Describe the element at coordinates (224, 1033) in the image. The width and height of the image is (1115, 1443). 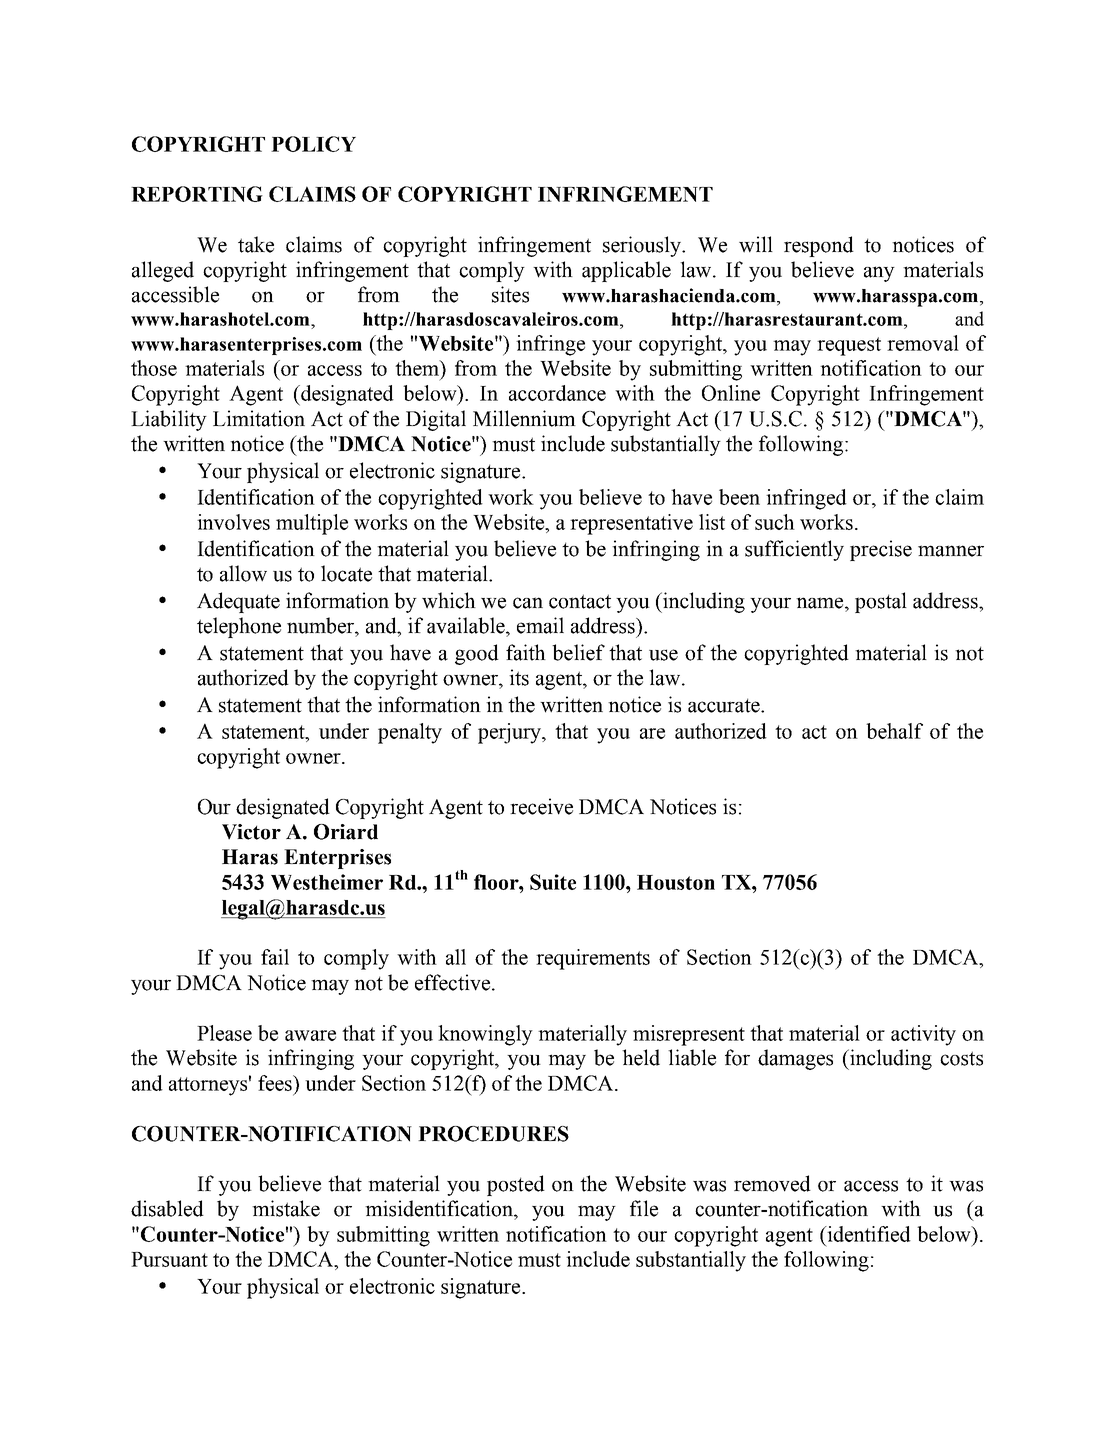
I see `Please` at that location.
